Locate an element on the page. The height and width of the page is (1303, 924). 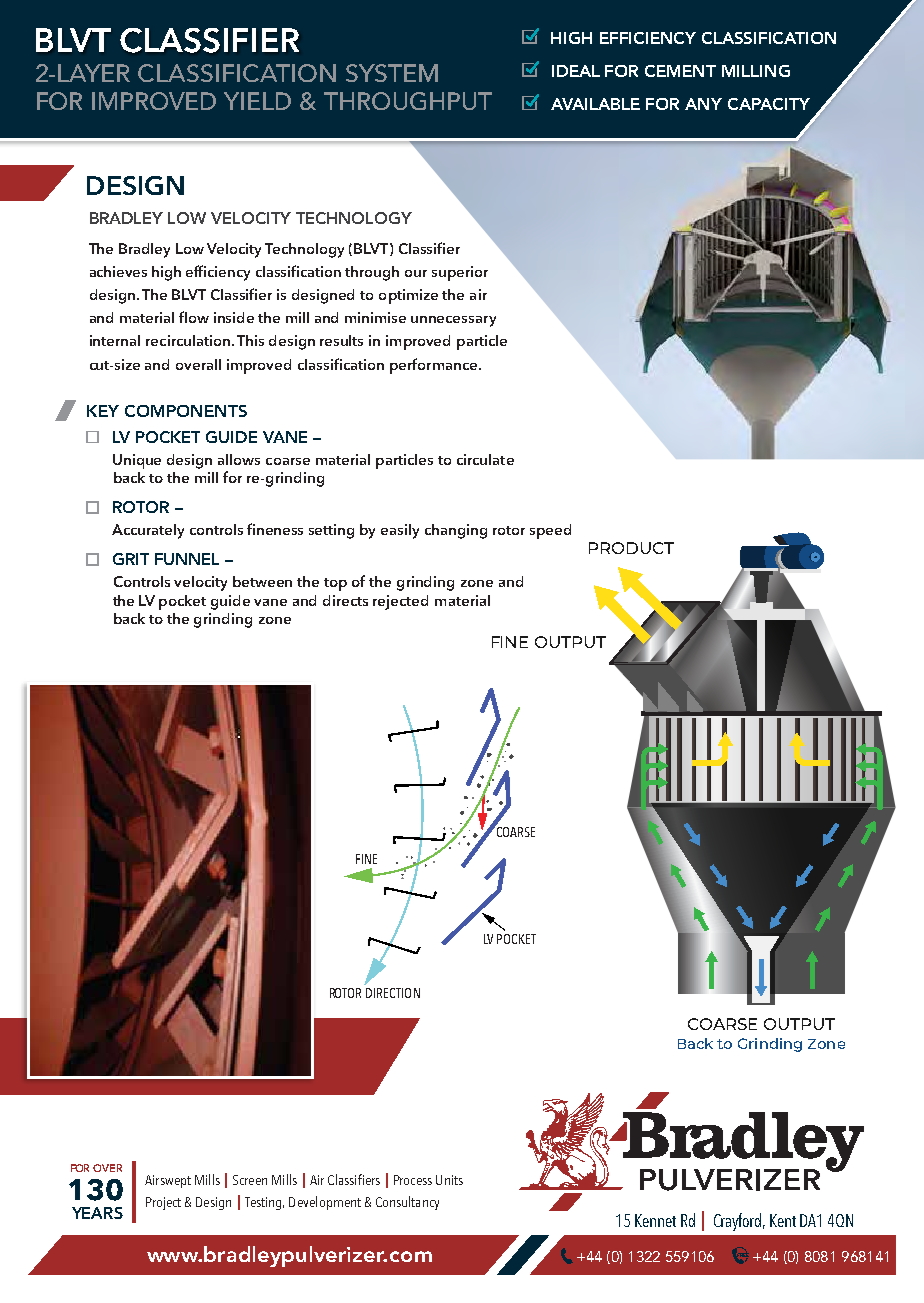
ANY is located at coordinates (703, 104).
